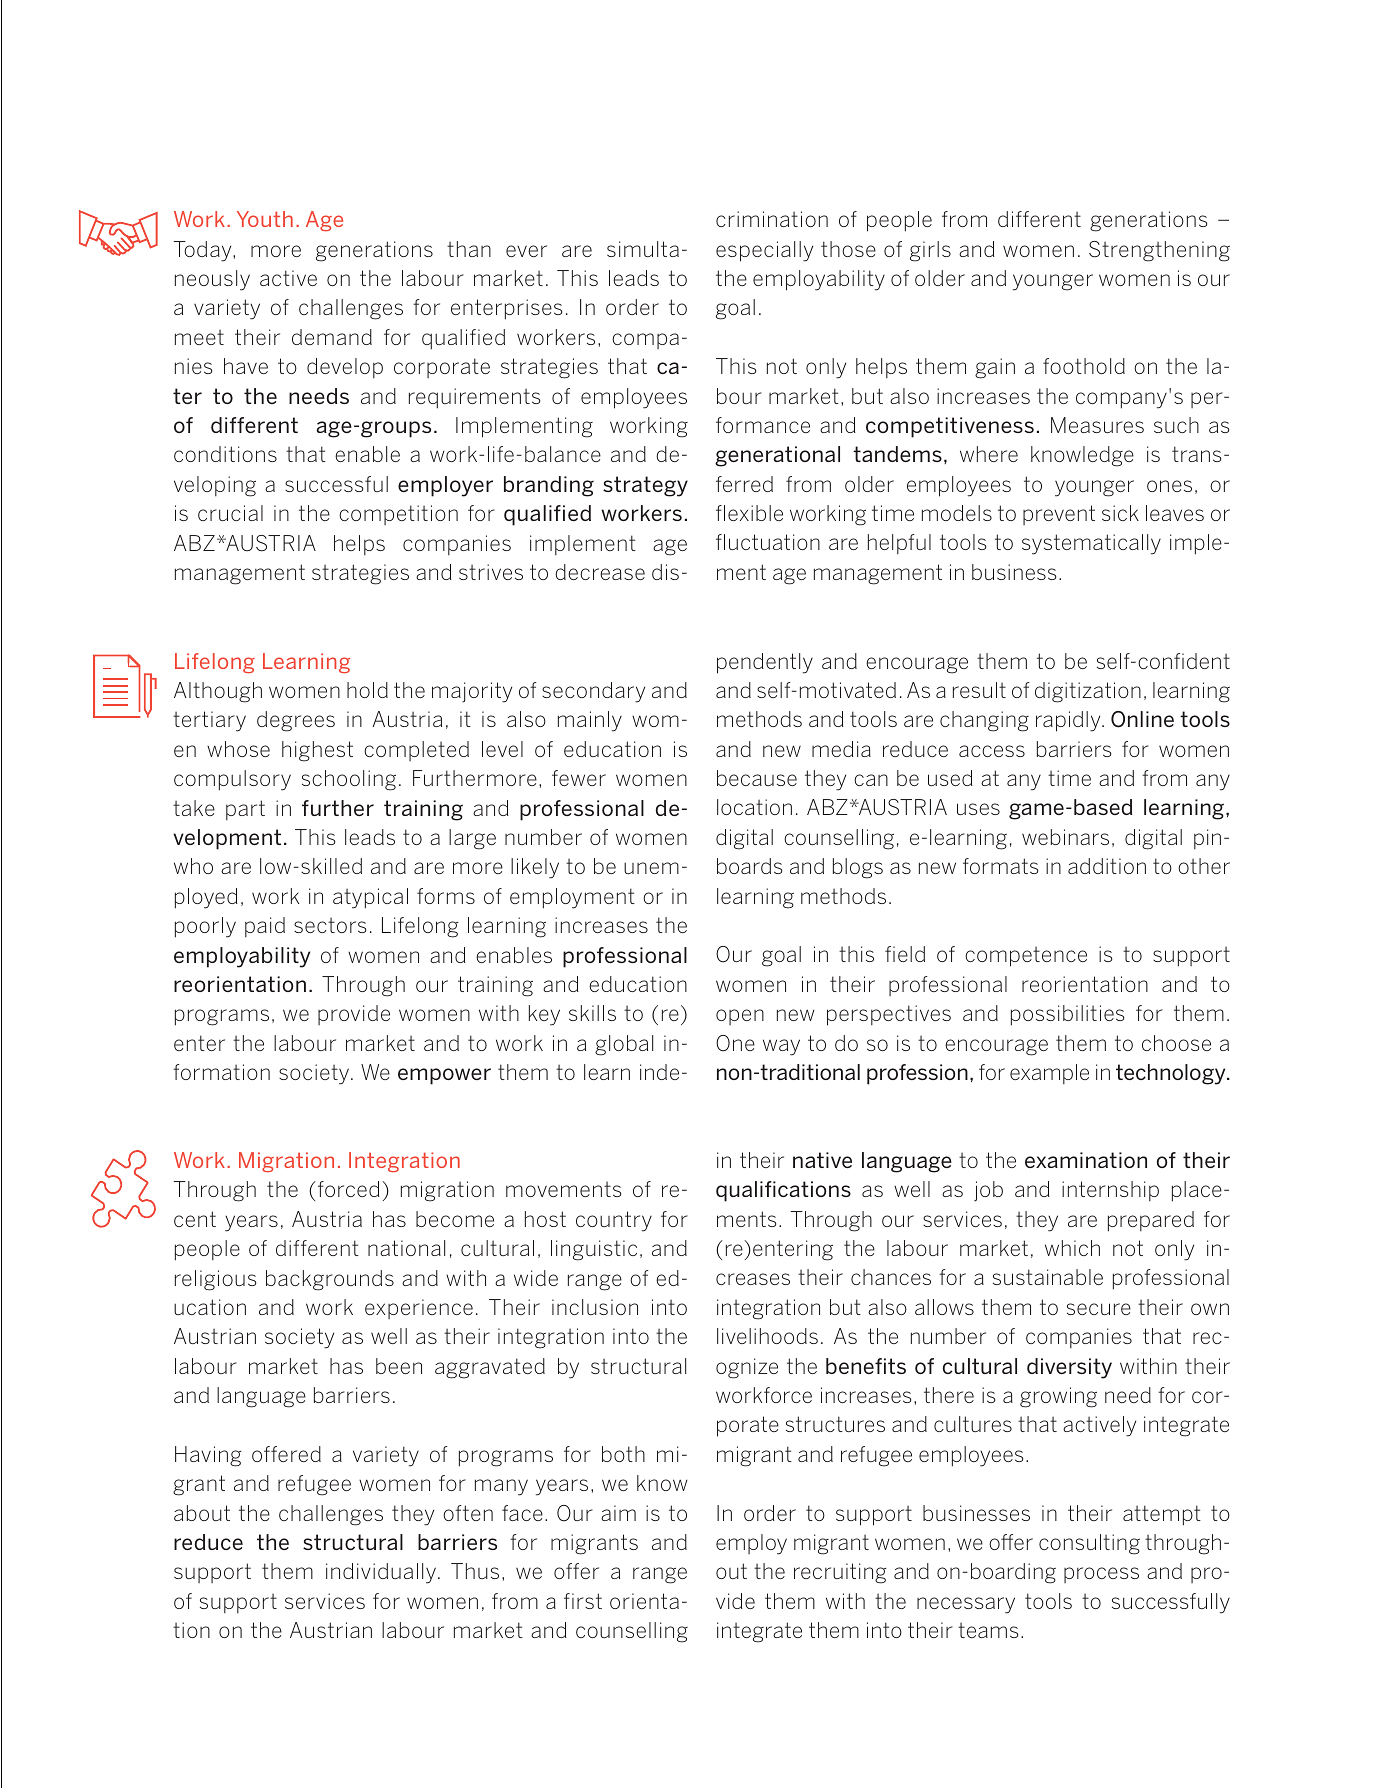 The height and width of the screenshot is (1788, 1378). Describe the element at coordinates (265, 219) in the screenshot. I see `Youth` at that location.
